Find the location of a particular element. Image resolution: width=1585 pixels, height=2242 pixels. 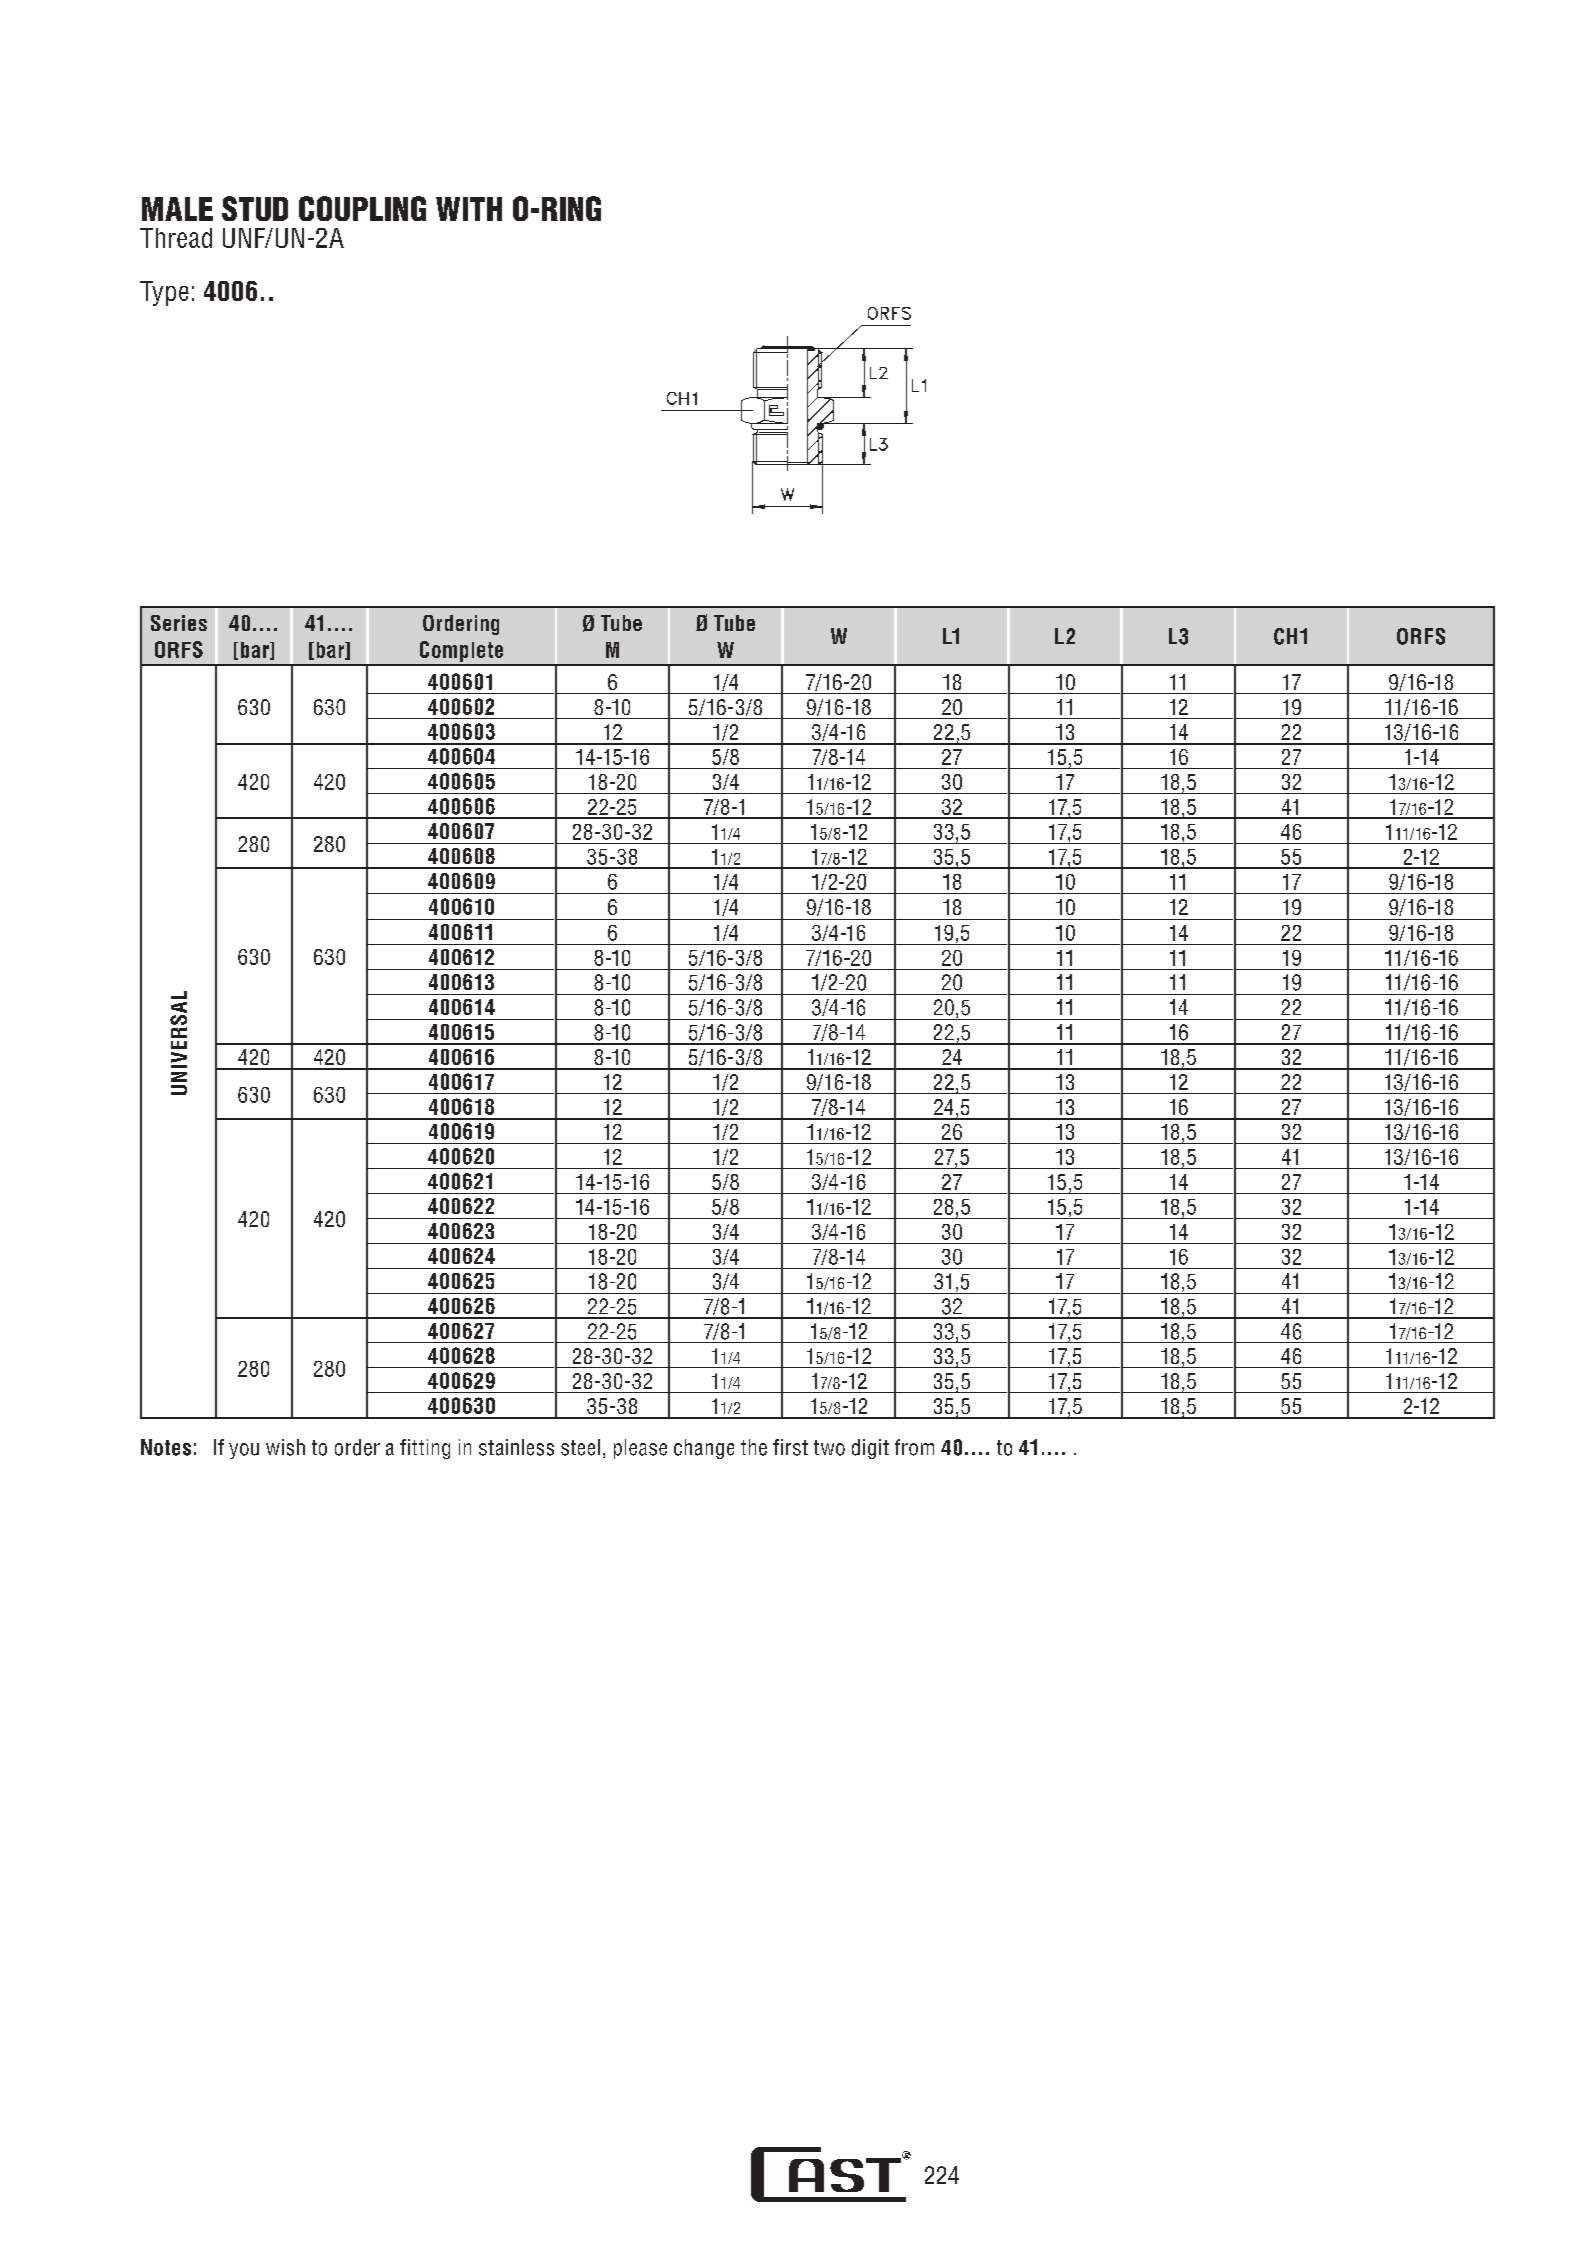

Notes is located at coordinates (166, 1447).
